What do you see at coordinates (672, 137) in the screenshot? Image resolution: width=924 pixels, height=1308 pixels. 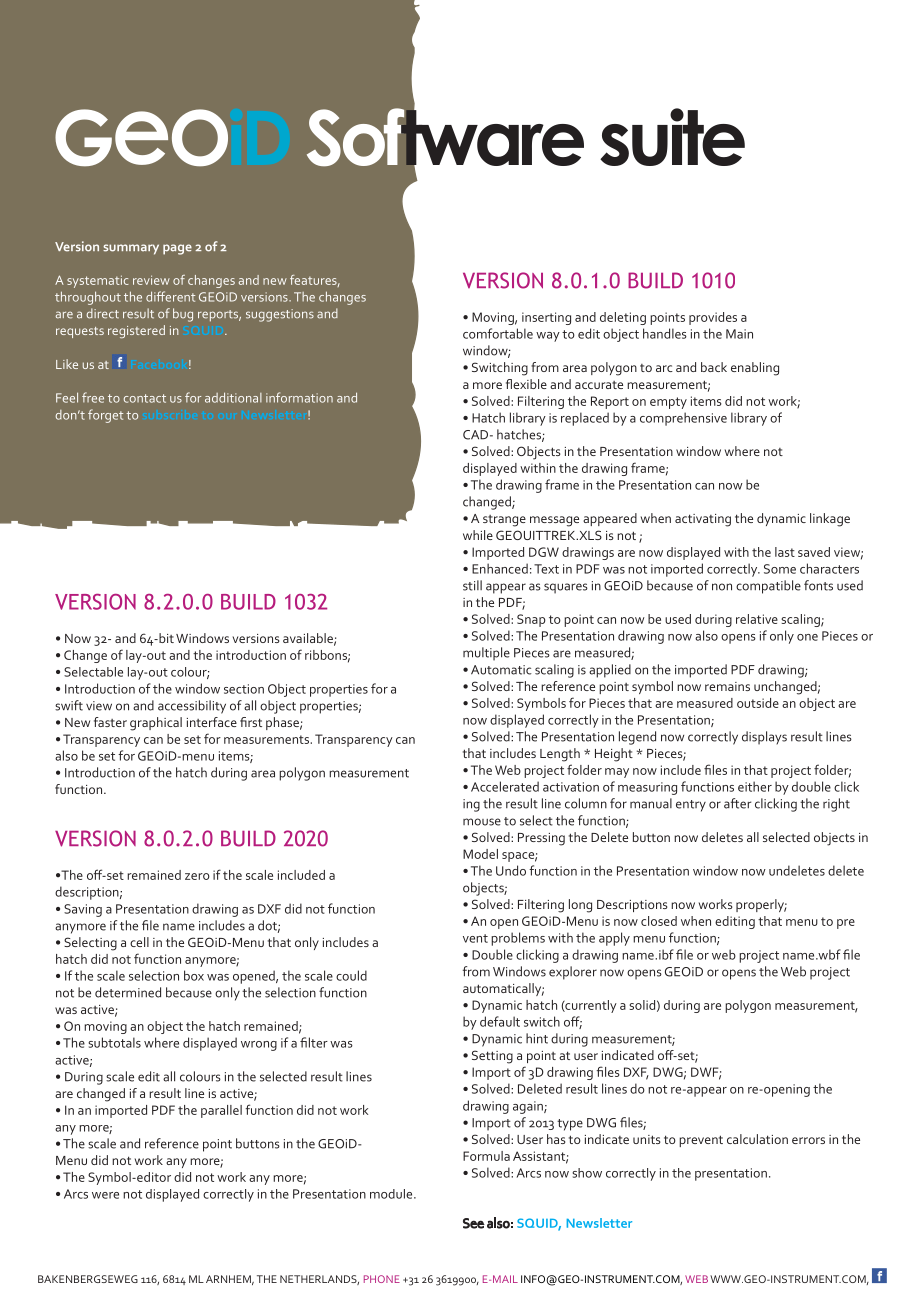 I see `suite` at bounding box center [672, 137].
